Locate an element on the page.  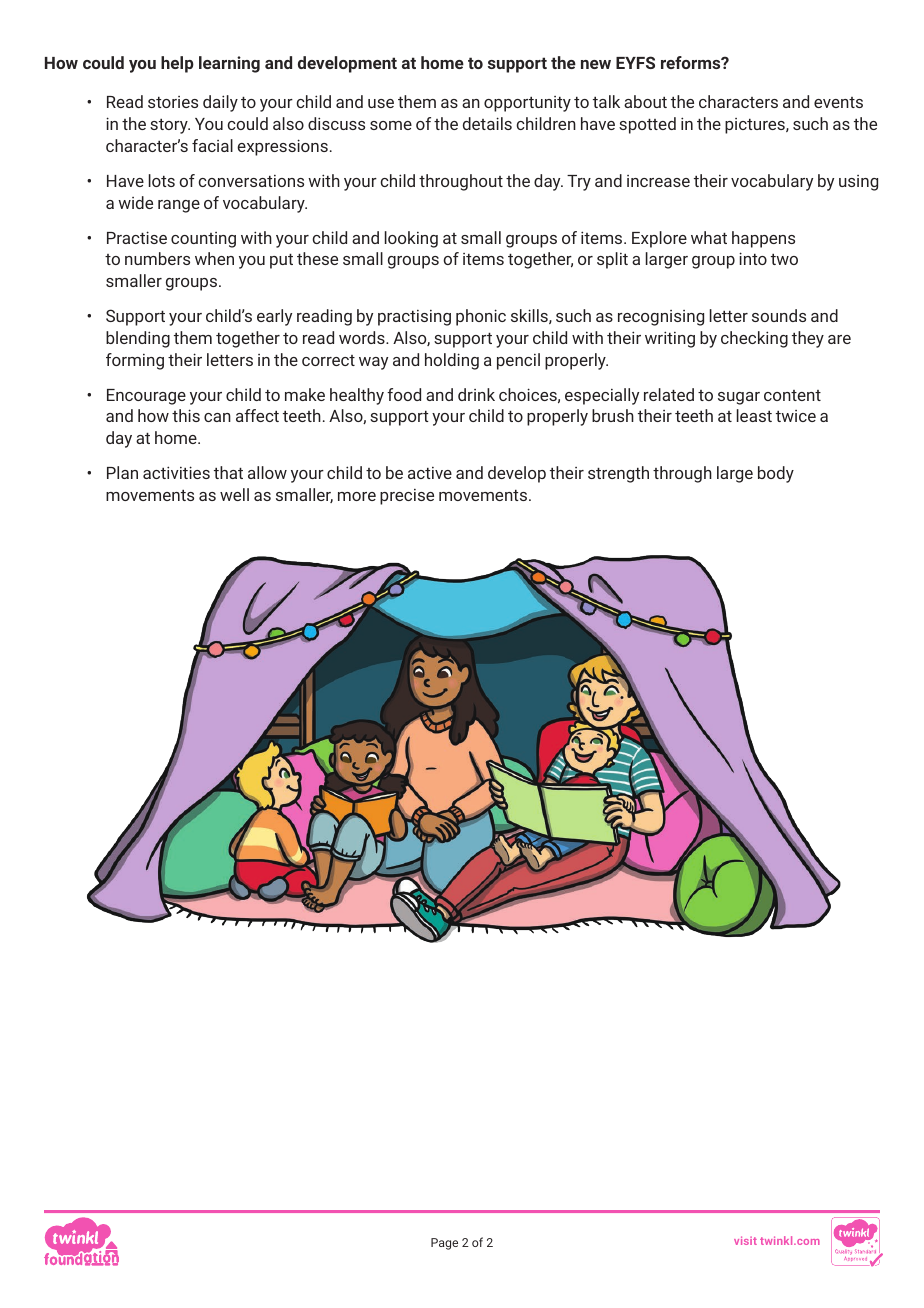
daily is located at coordinates (220, 103).
